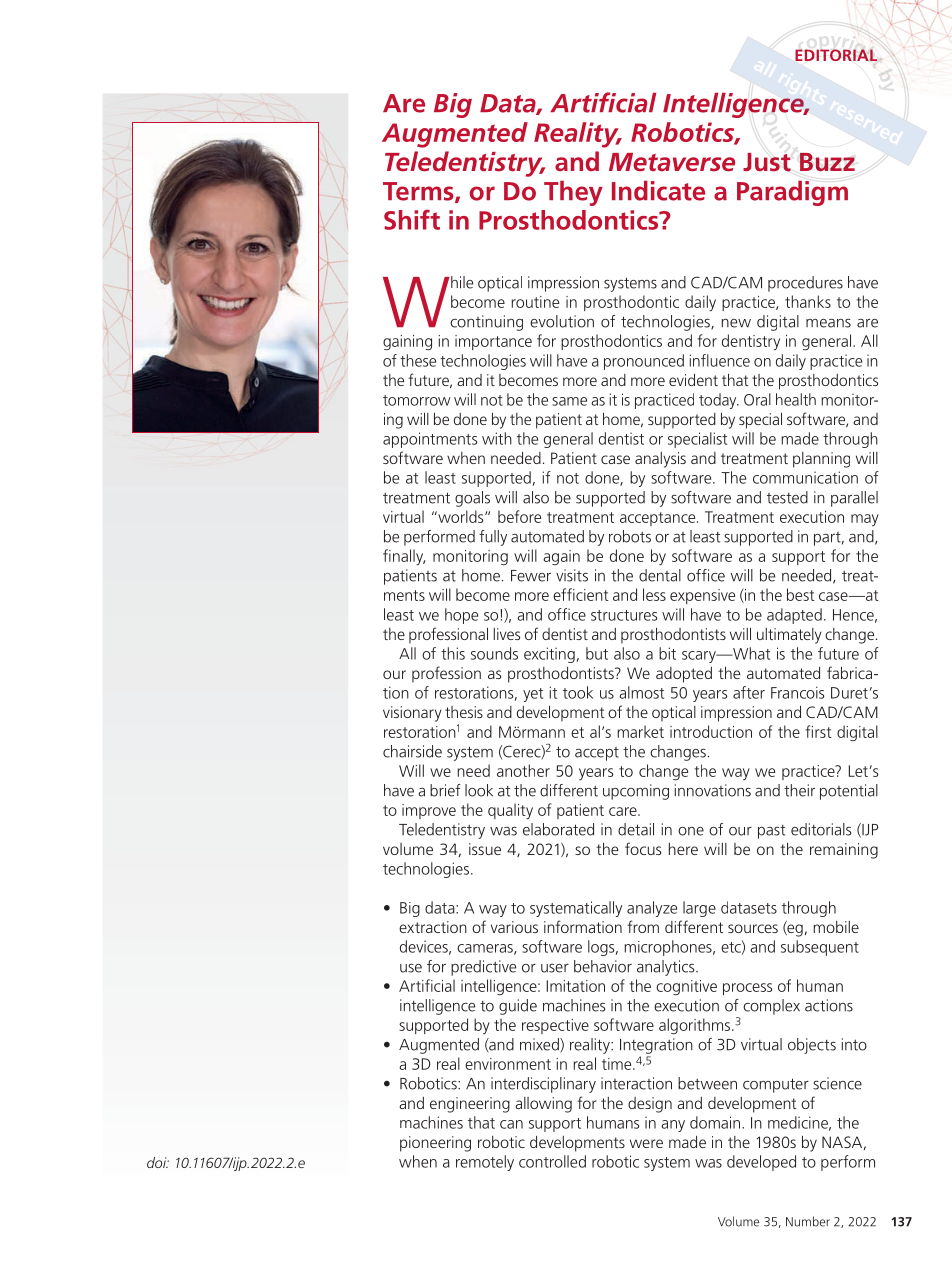 The image size is (952, 1275). I want to click on before, so click(519, 516).
